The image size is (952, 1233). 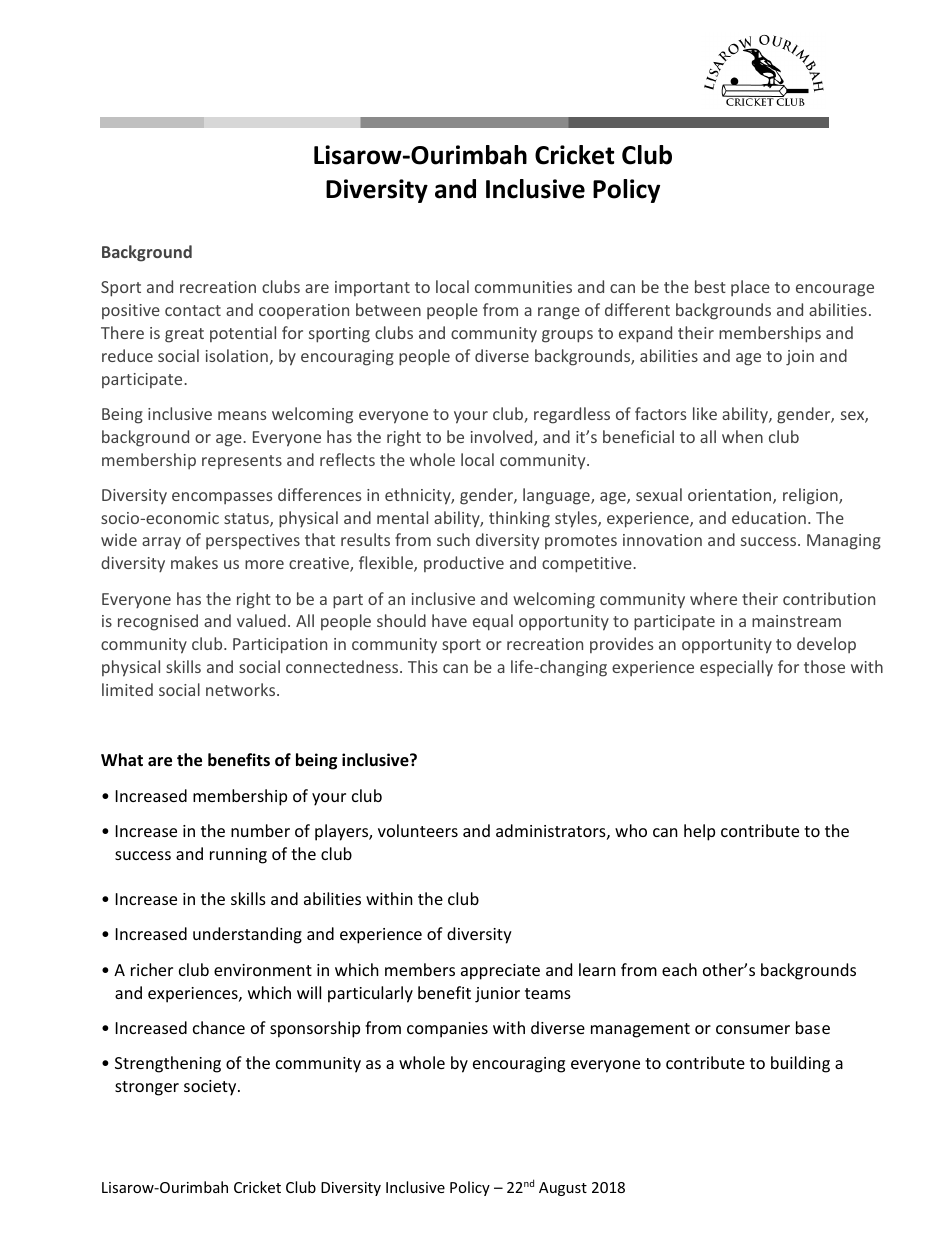 I want to click on appreciate, so click(x=500, y=972).
